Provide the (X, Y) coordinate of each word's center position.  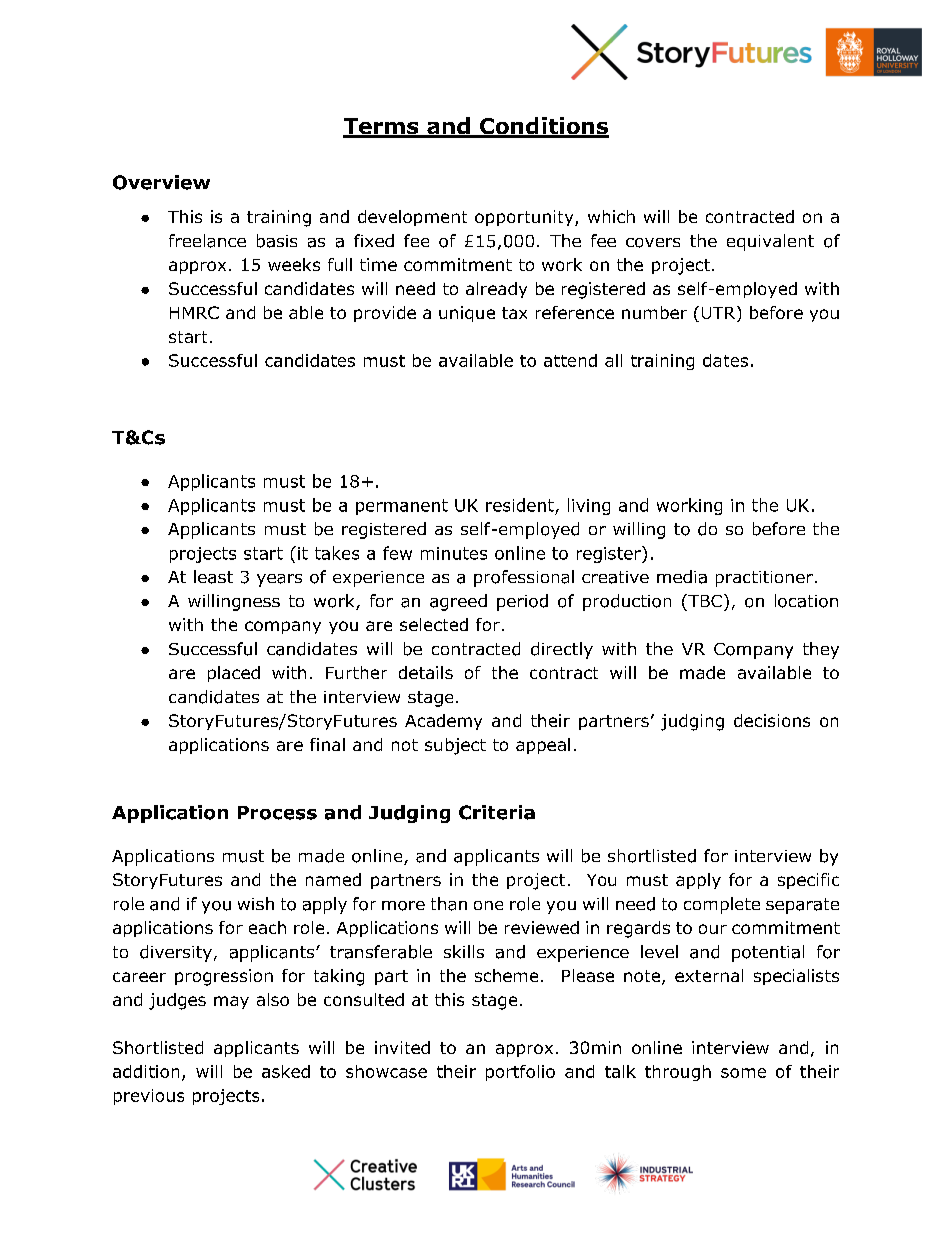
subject (455, 746)
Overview (161, 182)
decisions (772, 720)
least (213, 577)
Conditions (543, 127)
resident (520, 505)
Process (277, 813)
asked (286, 1071)
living (589, 506)
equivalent (770, 242)
